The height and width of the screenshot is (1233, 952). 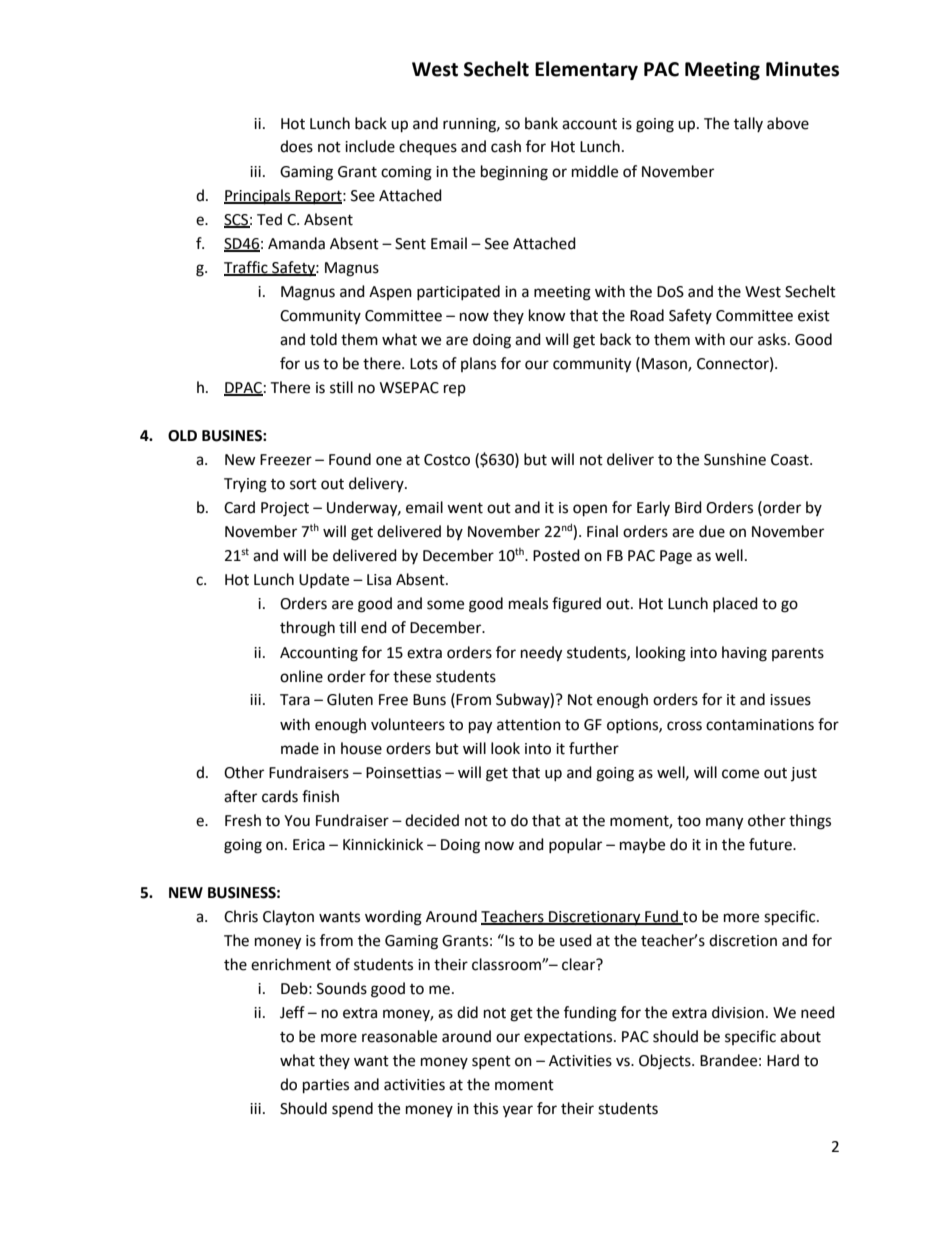 What do you see at coordinates (528, 603) in the screenshot?
I see `meals` at bounding box center [528, 603].
